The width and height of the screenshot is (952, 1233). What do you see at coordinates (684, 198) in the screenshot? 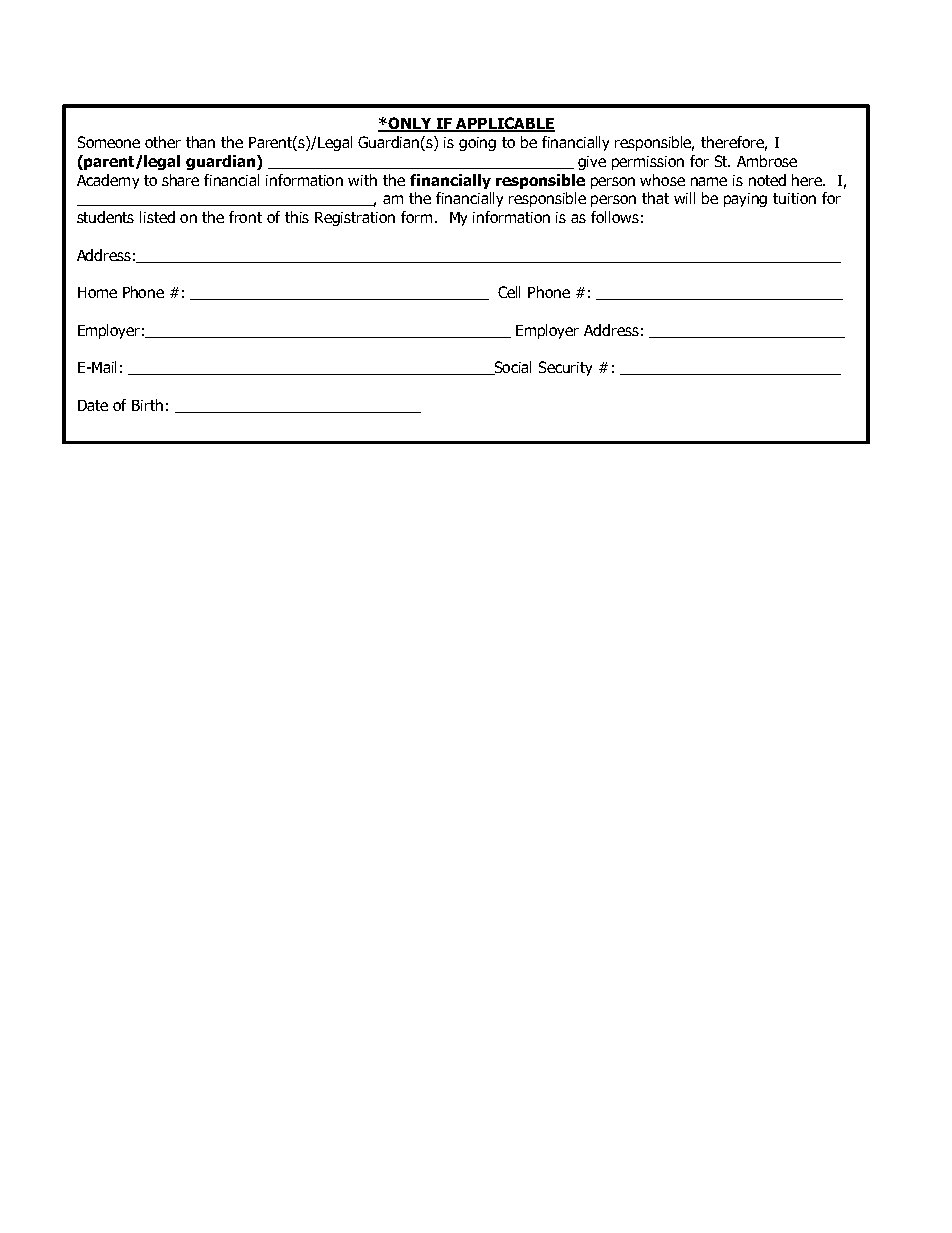
I see `will` at bounding box center [684, 198].
